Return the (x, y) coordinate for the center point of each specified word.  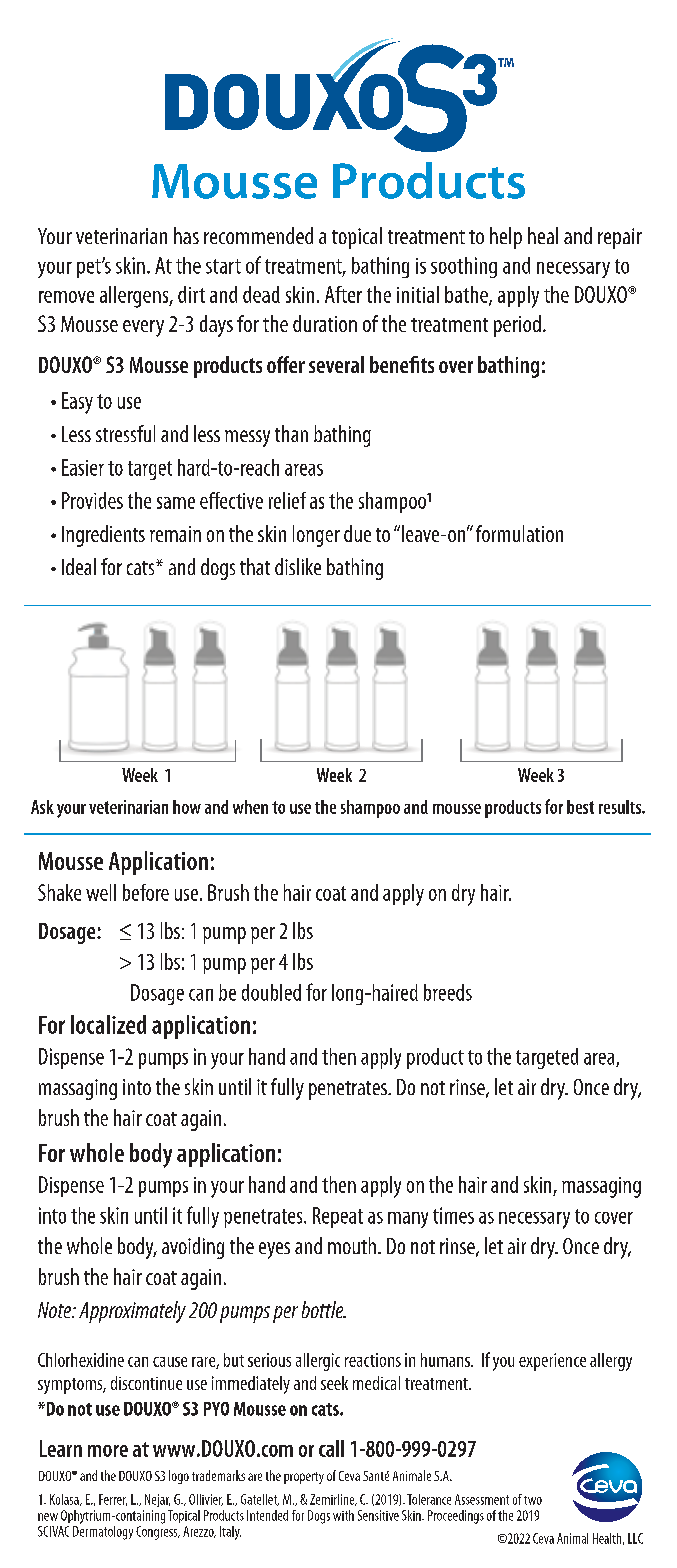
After (343, 294)
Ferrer (113, 1500)
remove (66, 297)
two (533, 1500)
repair (620, 238)
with (343, 1515)
